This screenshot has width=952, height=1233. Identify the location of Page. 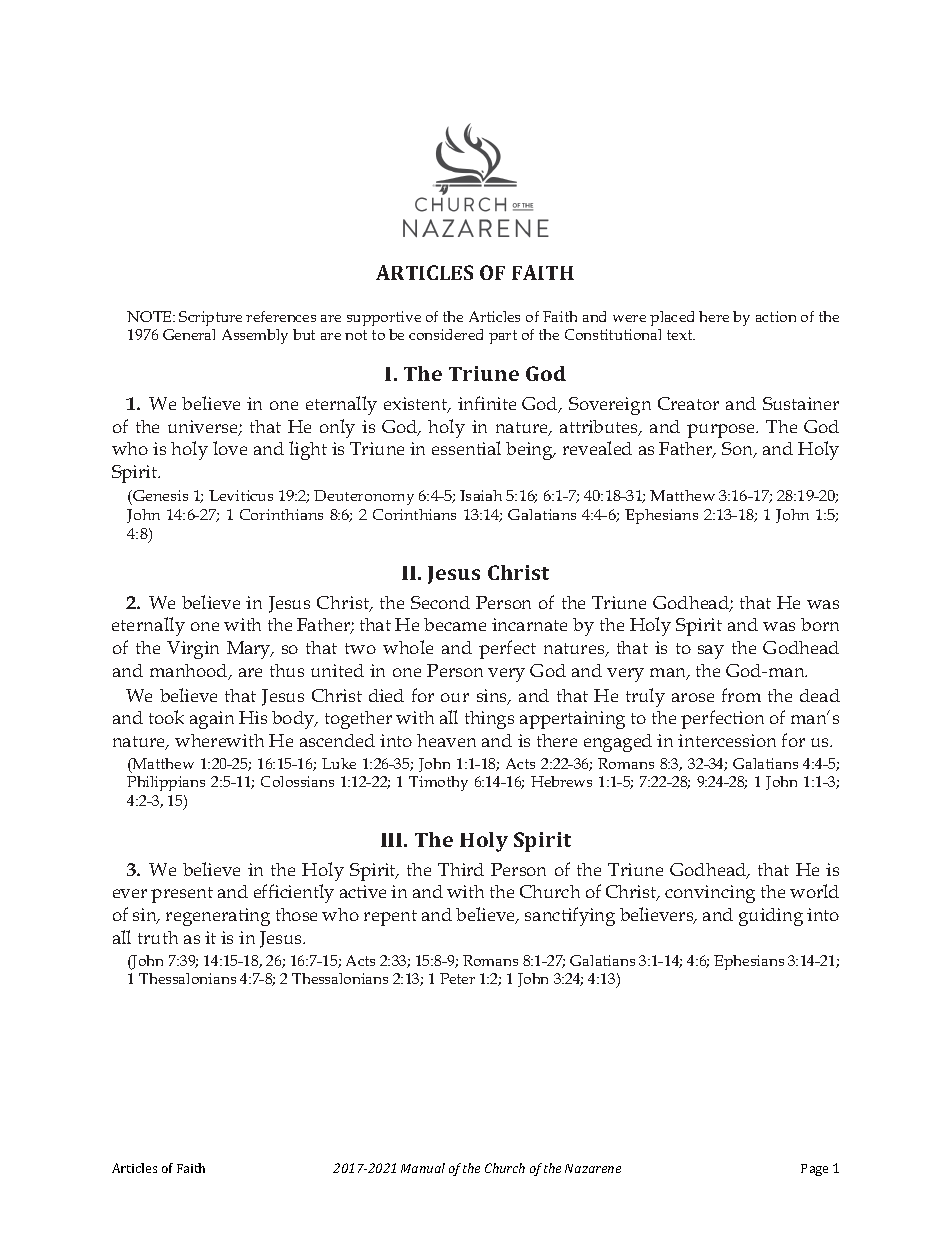
(814, 1170).
